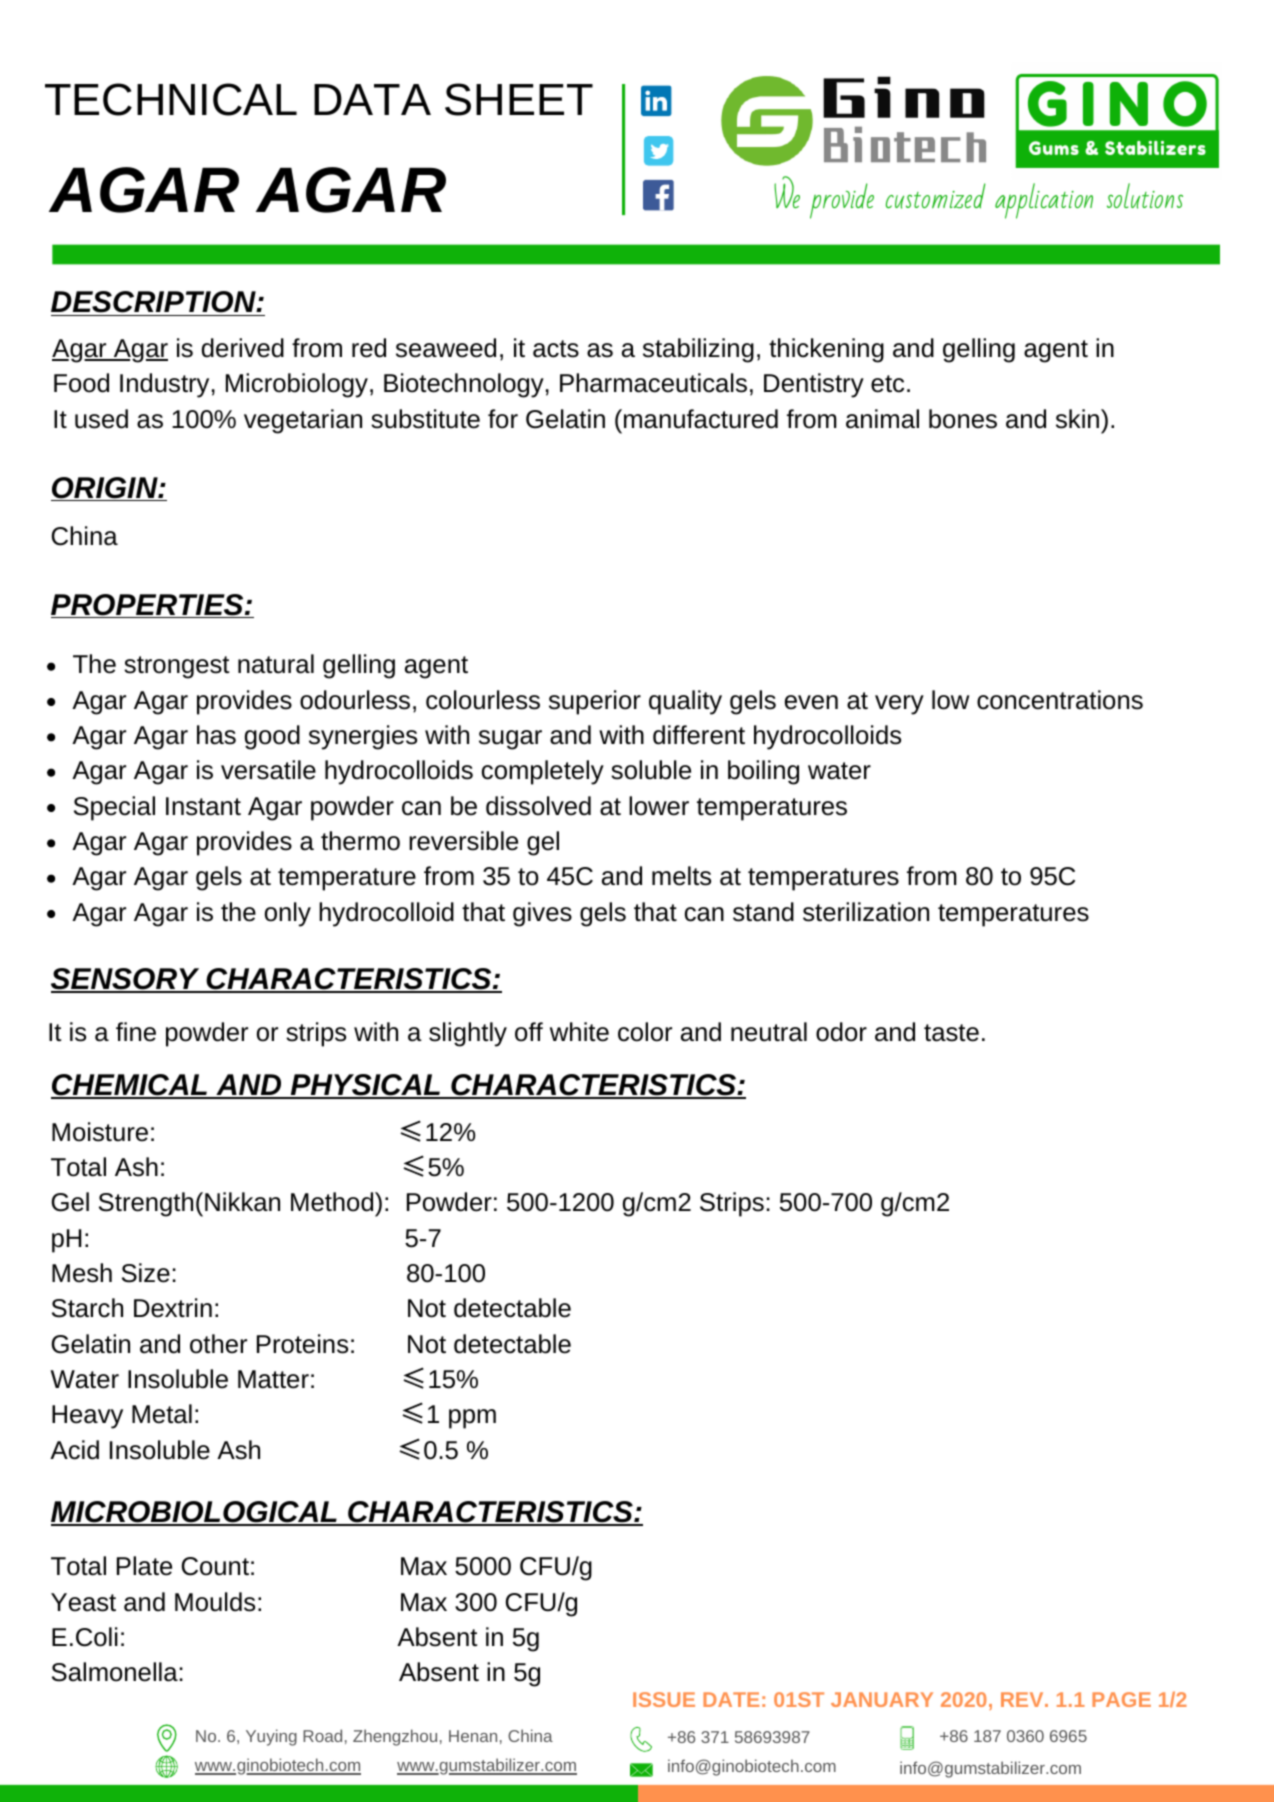  Describe the element at coordinates (543, 772) in the image. I see `completely` at that location.
